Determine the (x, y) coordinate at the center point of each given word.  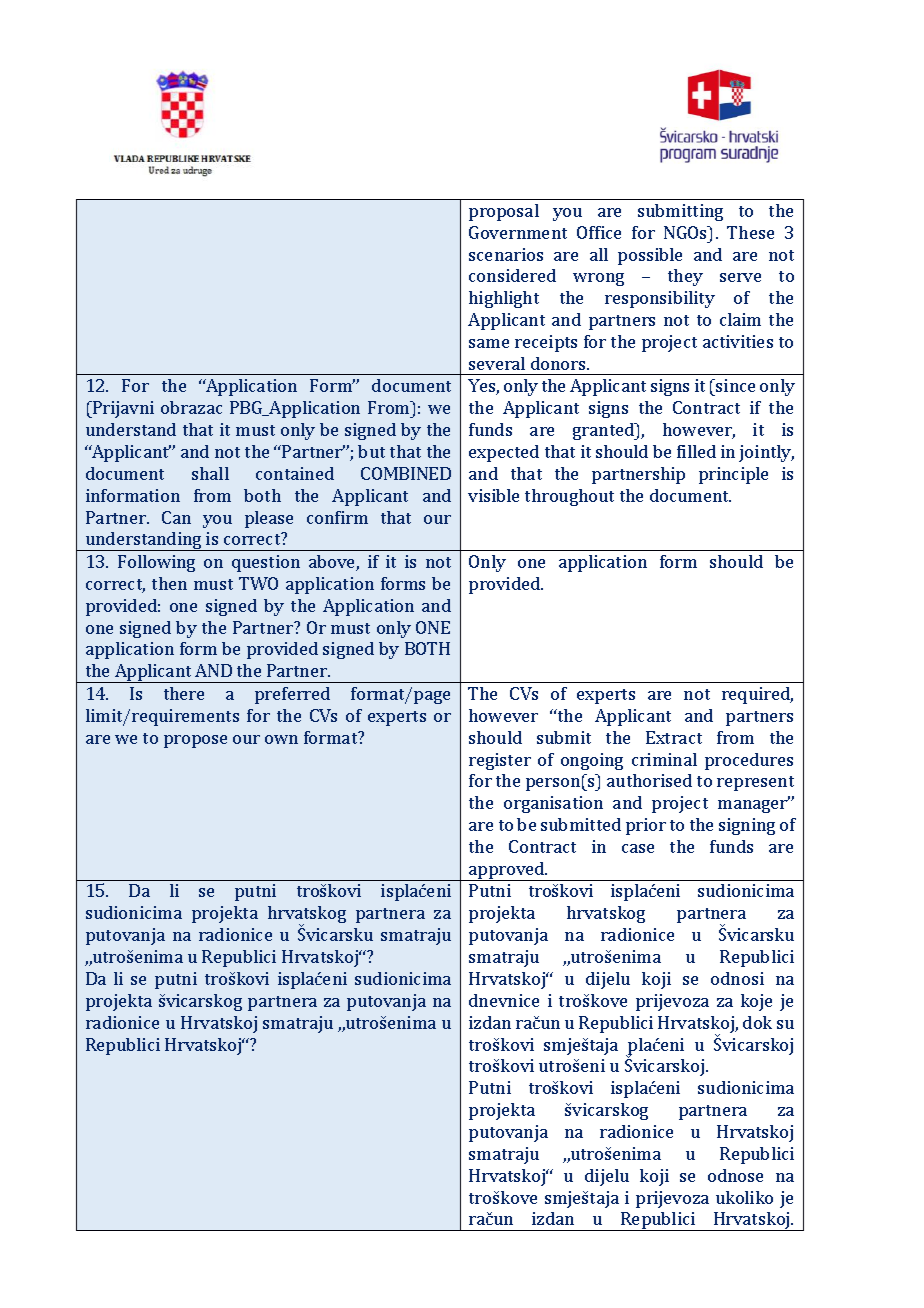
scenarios (506, 254)
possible (650, 256)
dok (757, 1022)
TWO (258, 583)
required (757, 695)
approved (507, 871)
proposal (504, 212)
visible (493, 495)
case (638, 848)
